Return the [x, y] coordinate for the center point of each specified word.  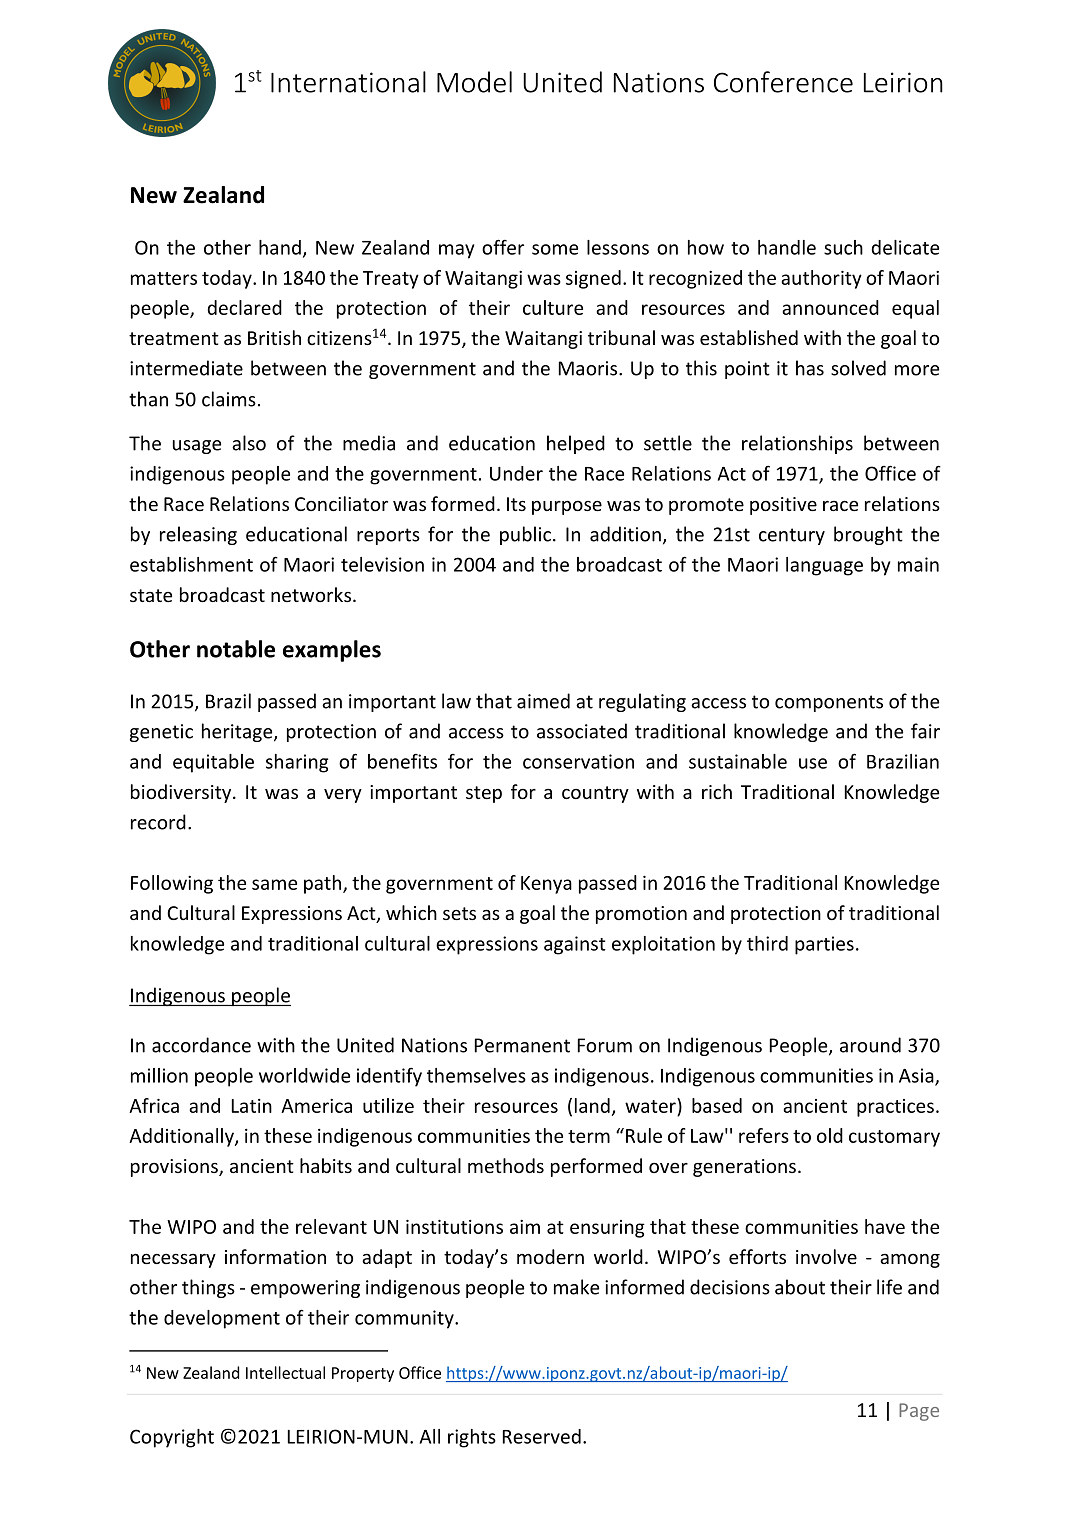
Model [474, 82]
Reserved [542, 1436]
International [348, 82]
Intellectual [285, 1372]
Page [919, 1412]
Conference [783, 82]
